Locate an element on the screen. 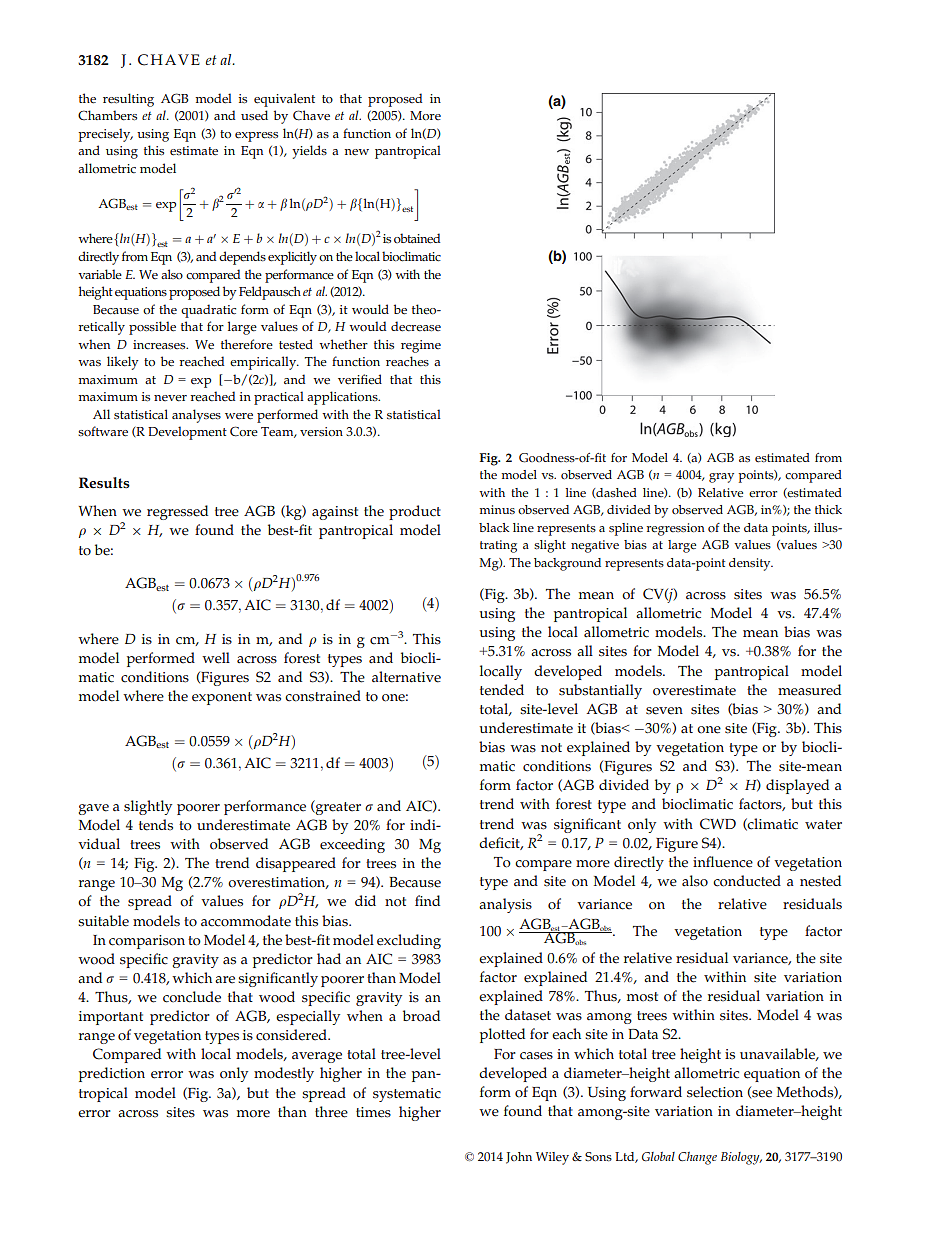  prediction is located at coordinates (112, 1074).
